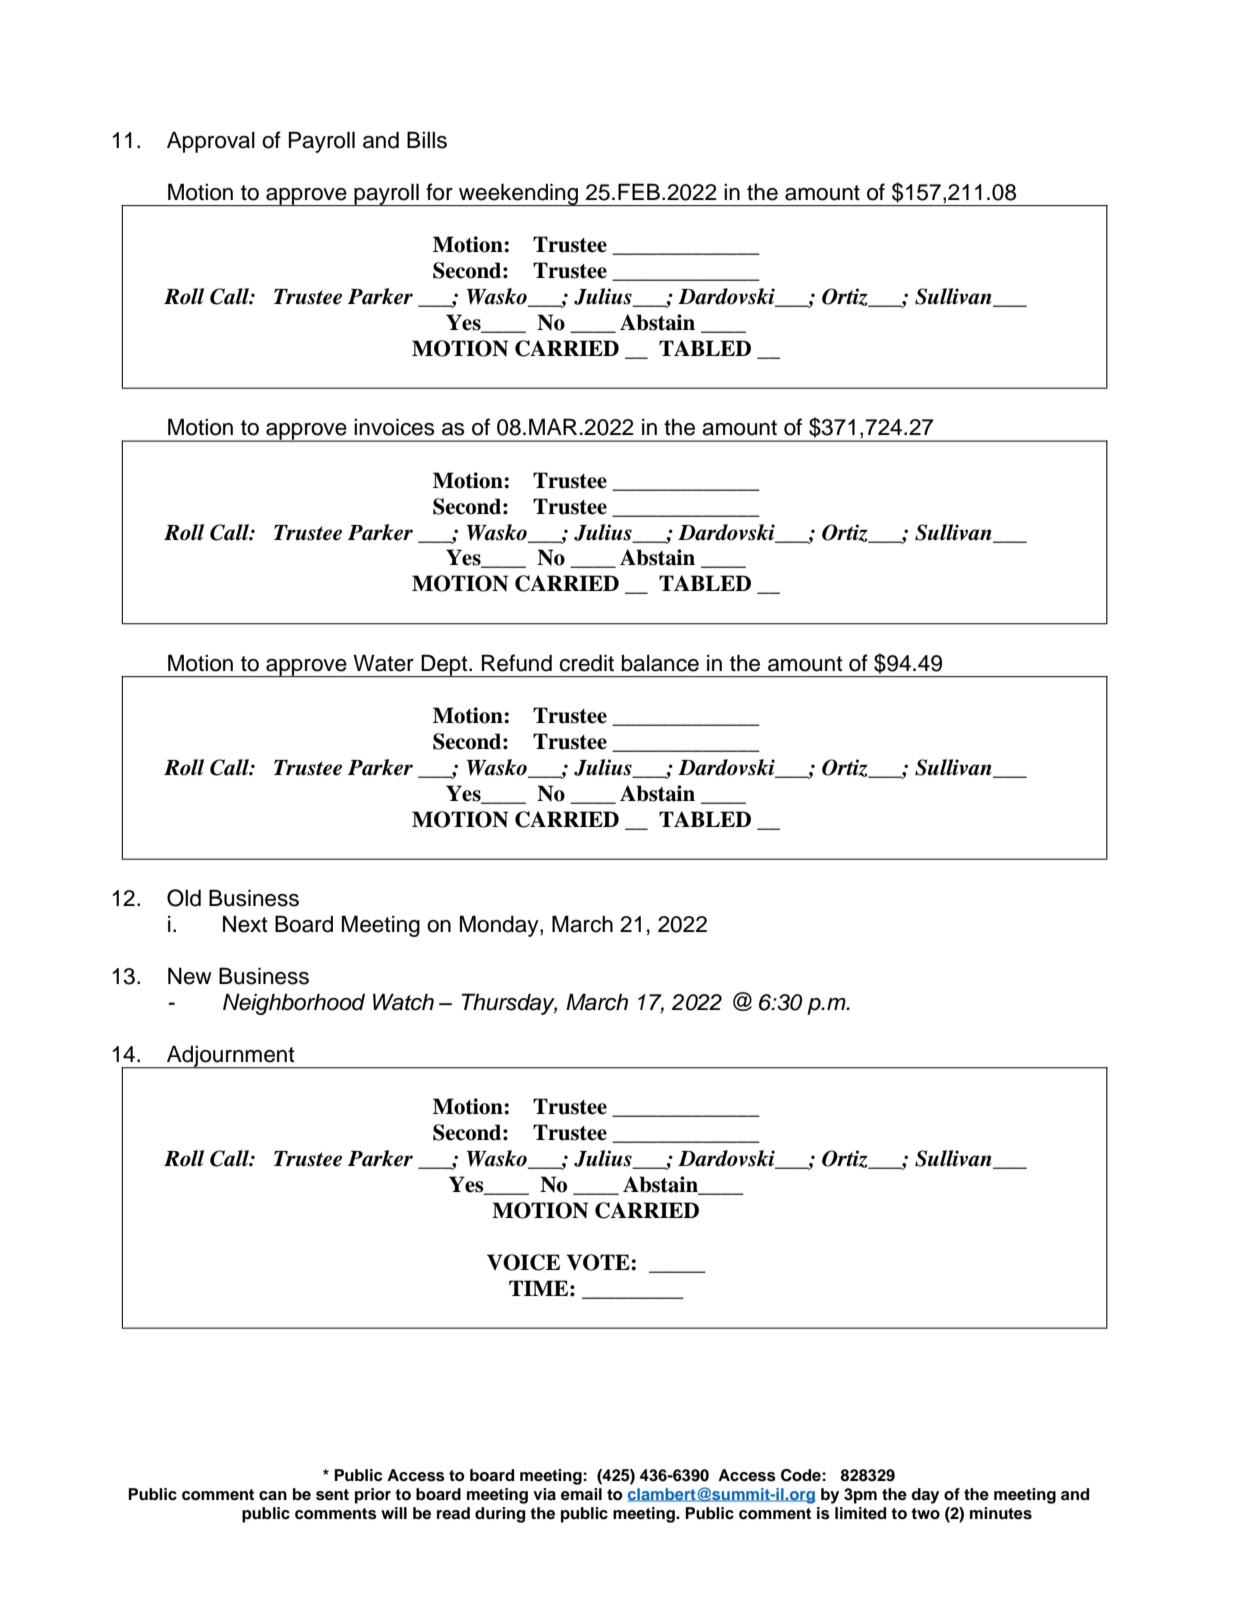 This page has width=1255, height=1624. I want to click on Next, so click(245, 924).
